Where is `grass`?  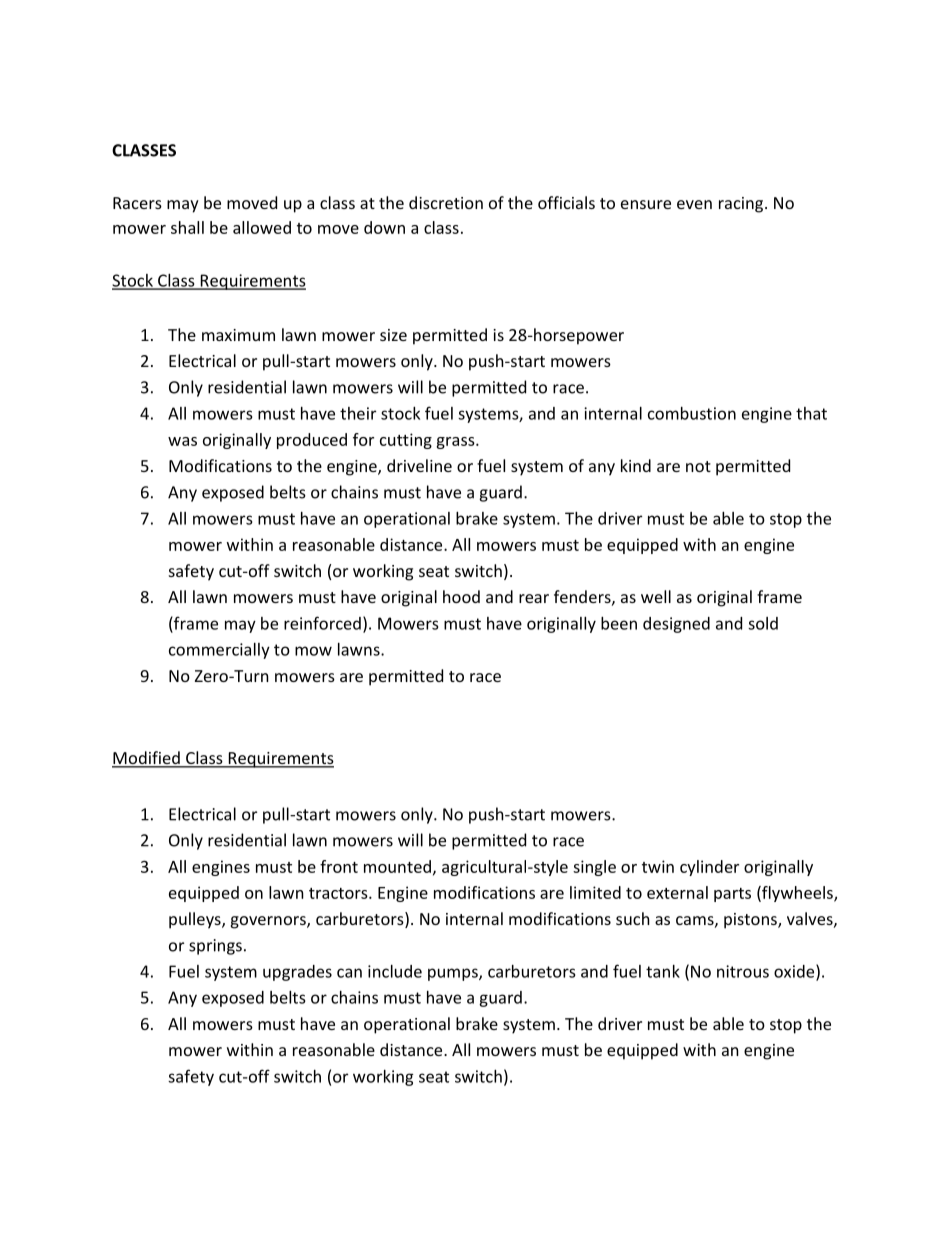
grass is located at coordinates (456, 443).
